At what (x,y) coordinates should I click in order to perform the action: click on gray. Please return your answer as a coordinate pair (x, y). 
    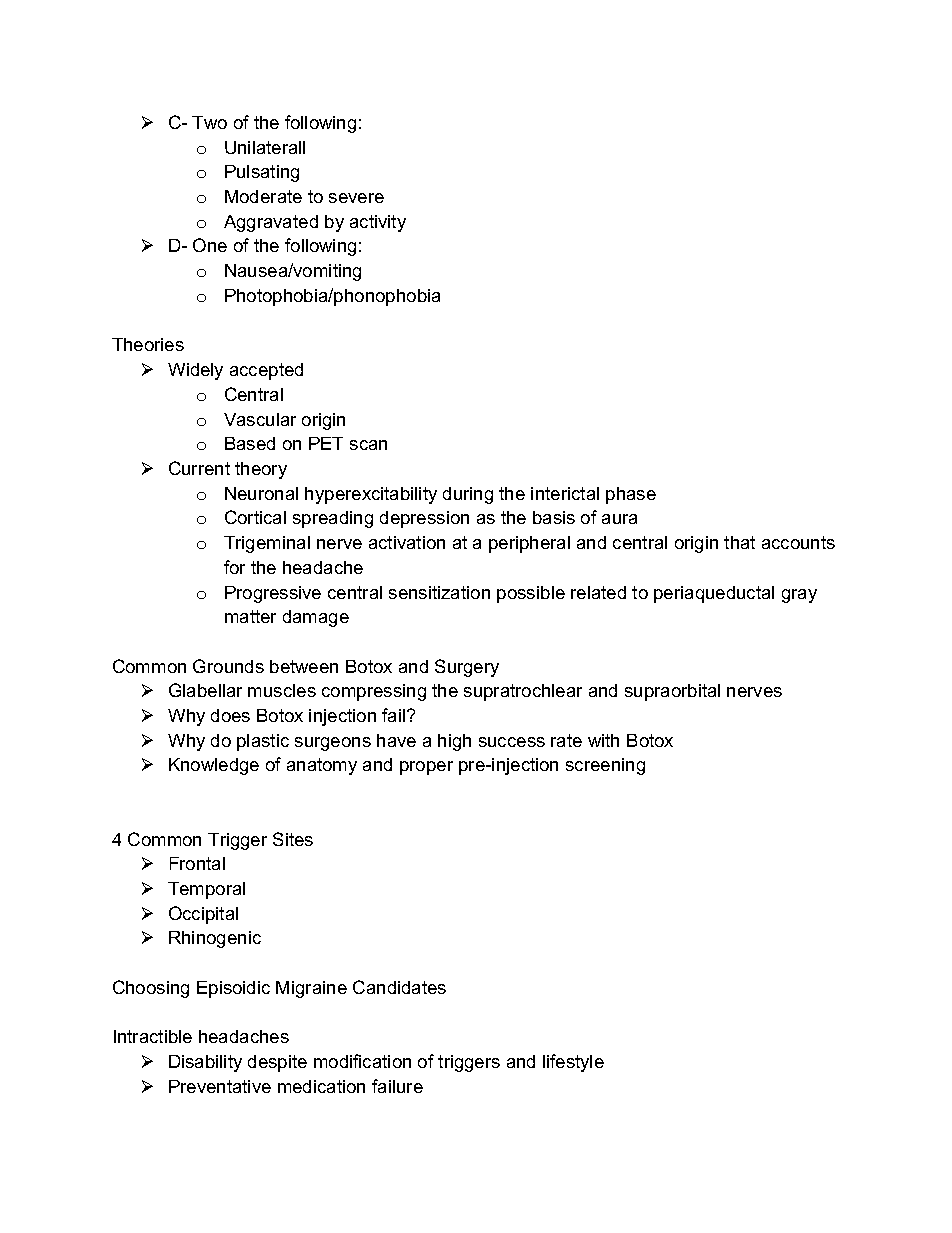
    Looking at the image, I should click on (799, 596).
